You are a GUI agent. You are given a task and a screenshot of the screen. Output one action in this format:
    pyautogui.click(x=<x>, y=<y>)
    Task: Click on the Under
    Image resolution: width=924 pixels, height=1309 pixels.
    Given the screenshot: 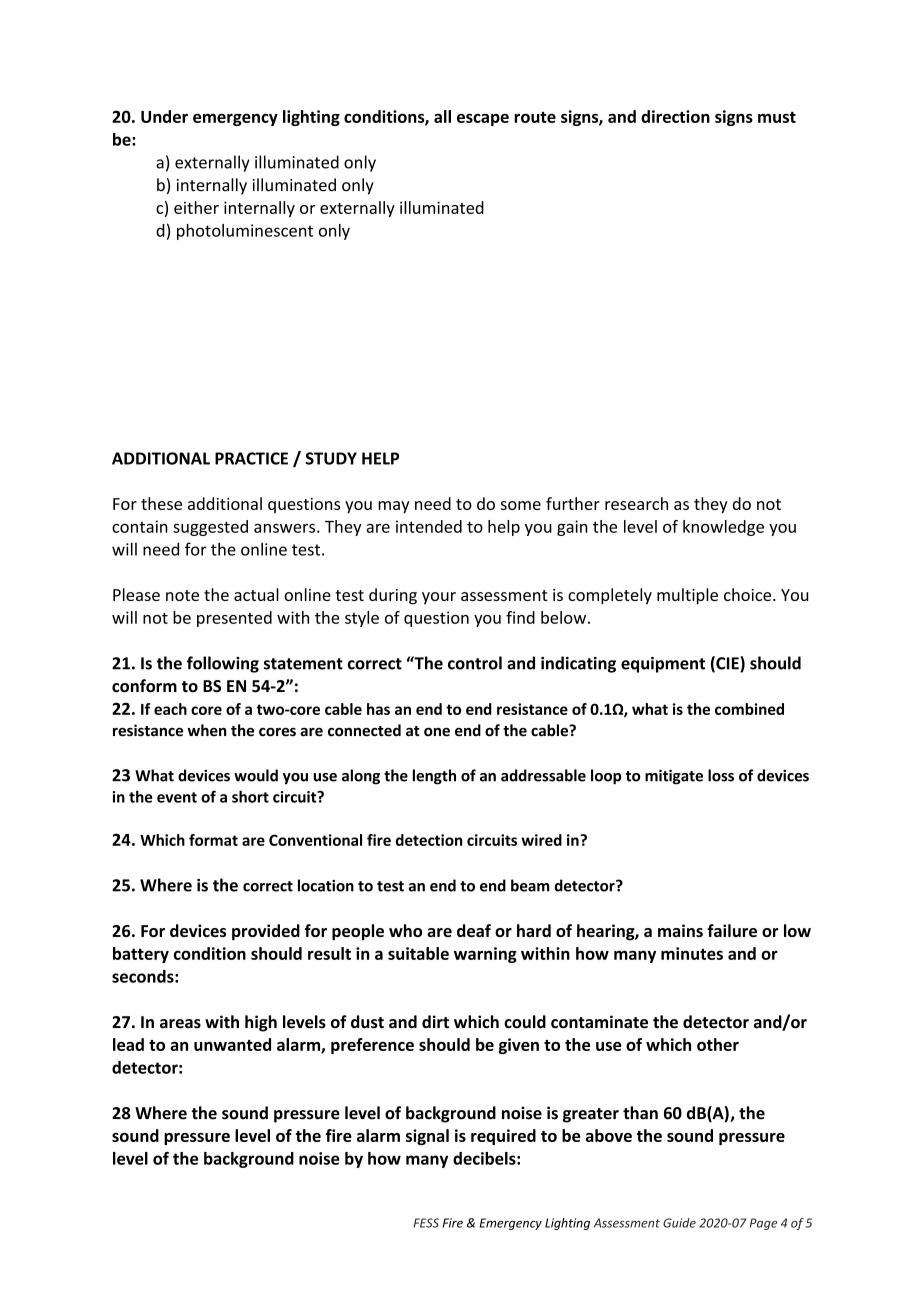 What is the action you would take?
    pyautogui.click(x=164, y=116)
